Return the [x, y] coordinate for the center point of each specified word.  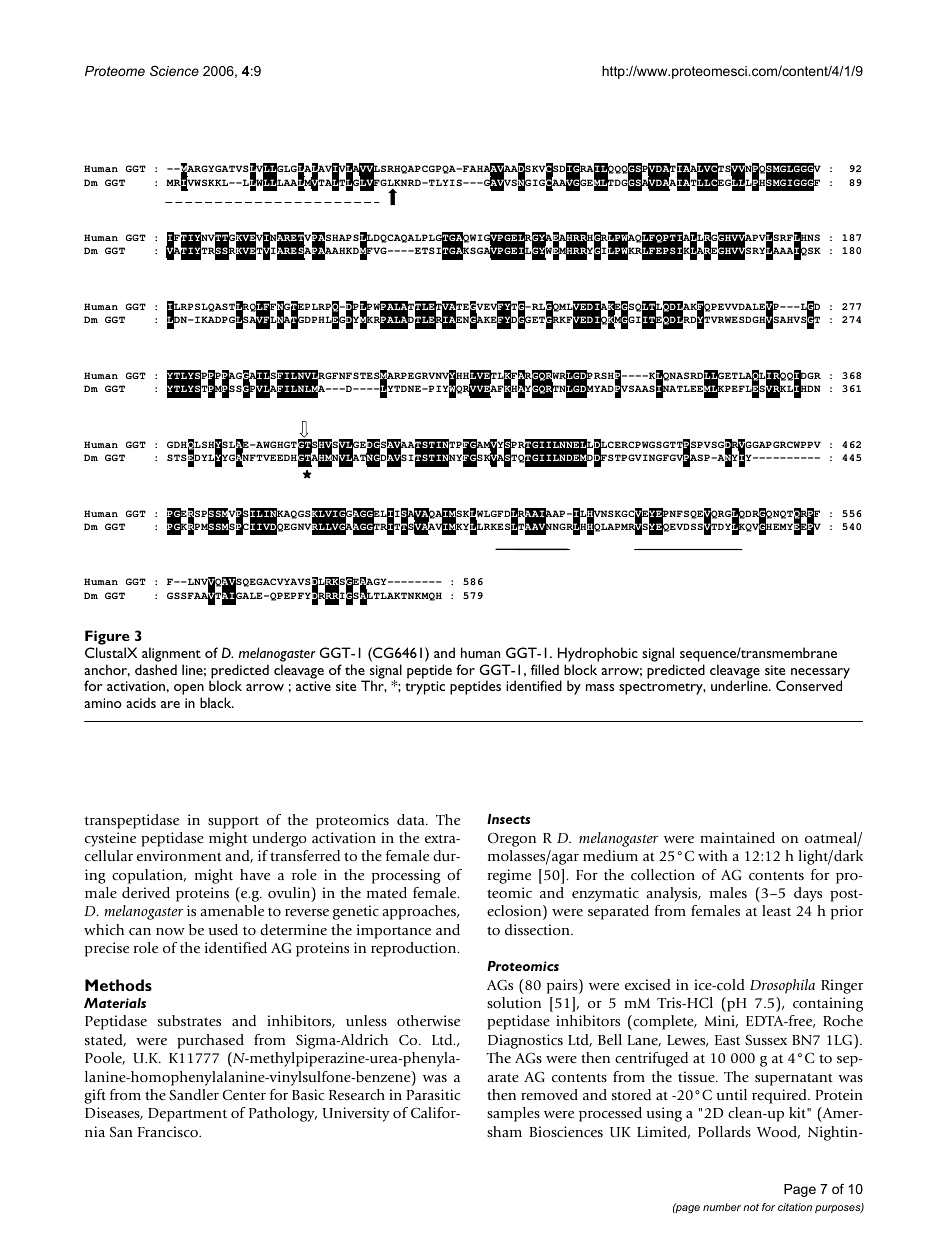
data [412, 819]
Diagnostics [525, 1041]
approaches [420, 912]
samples [513, 1114]
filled [545, 669]
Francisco [169, 1131]
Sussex [766, 1039]
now [170, 931]
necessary [820, 674]
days [808, 894]
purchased [210, 1041]
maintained [737, 837]
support [233, 822]
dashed [156, 669]
